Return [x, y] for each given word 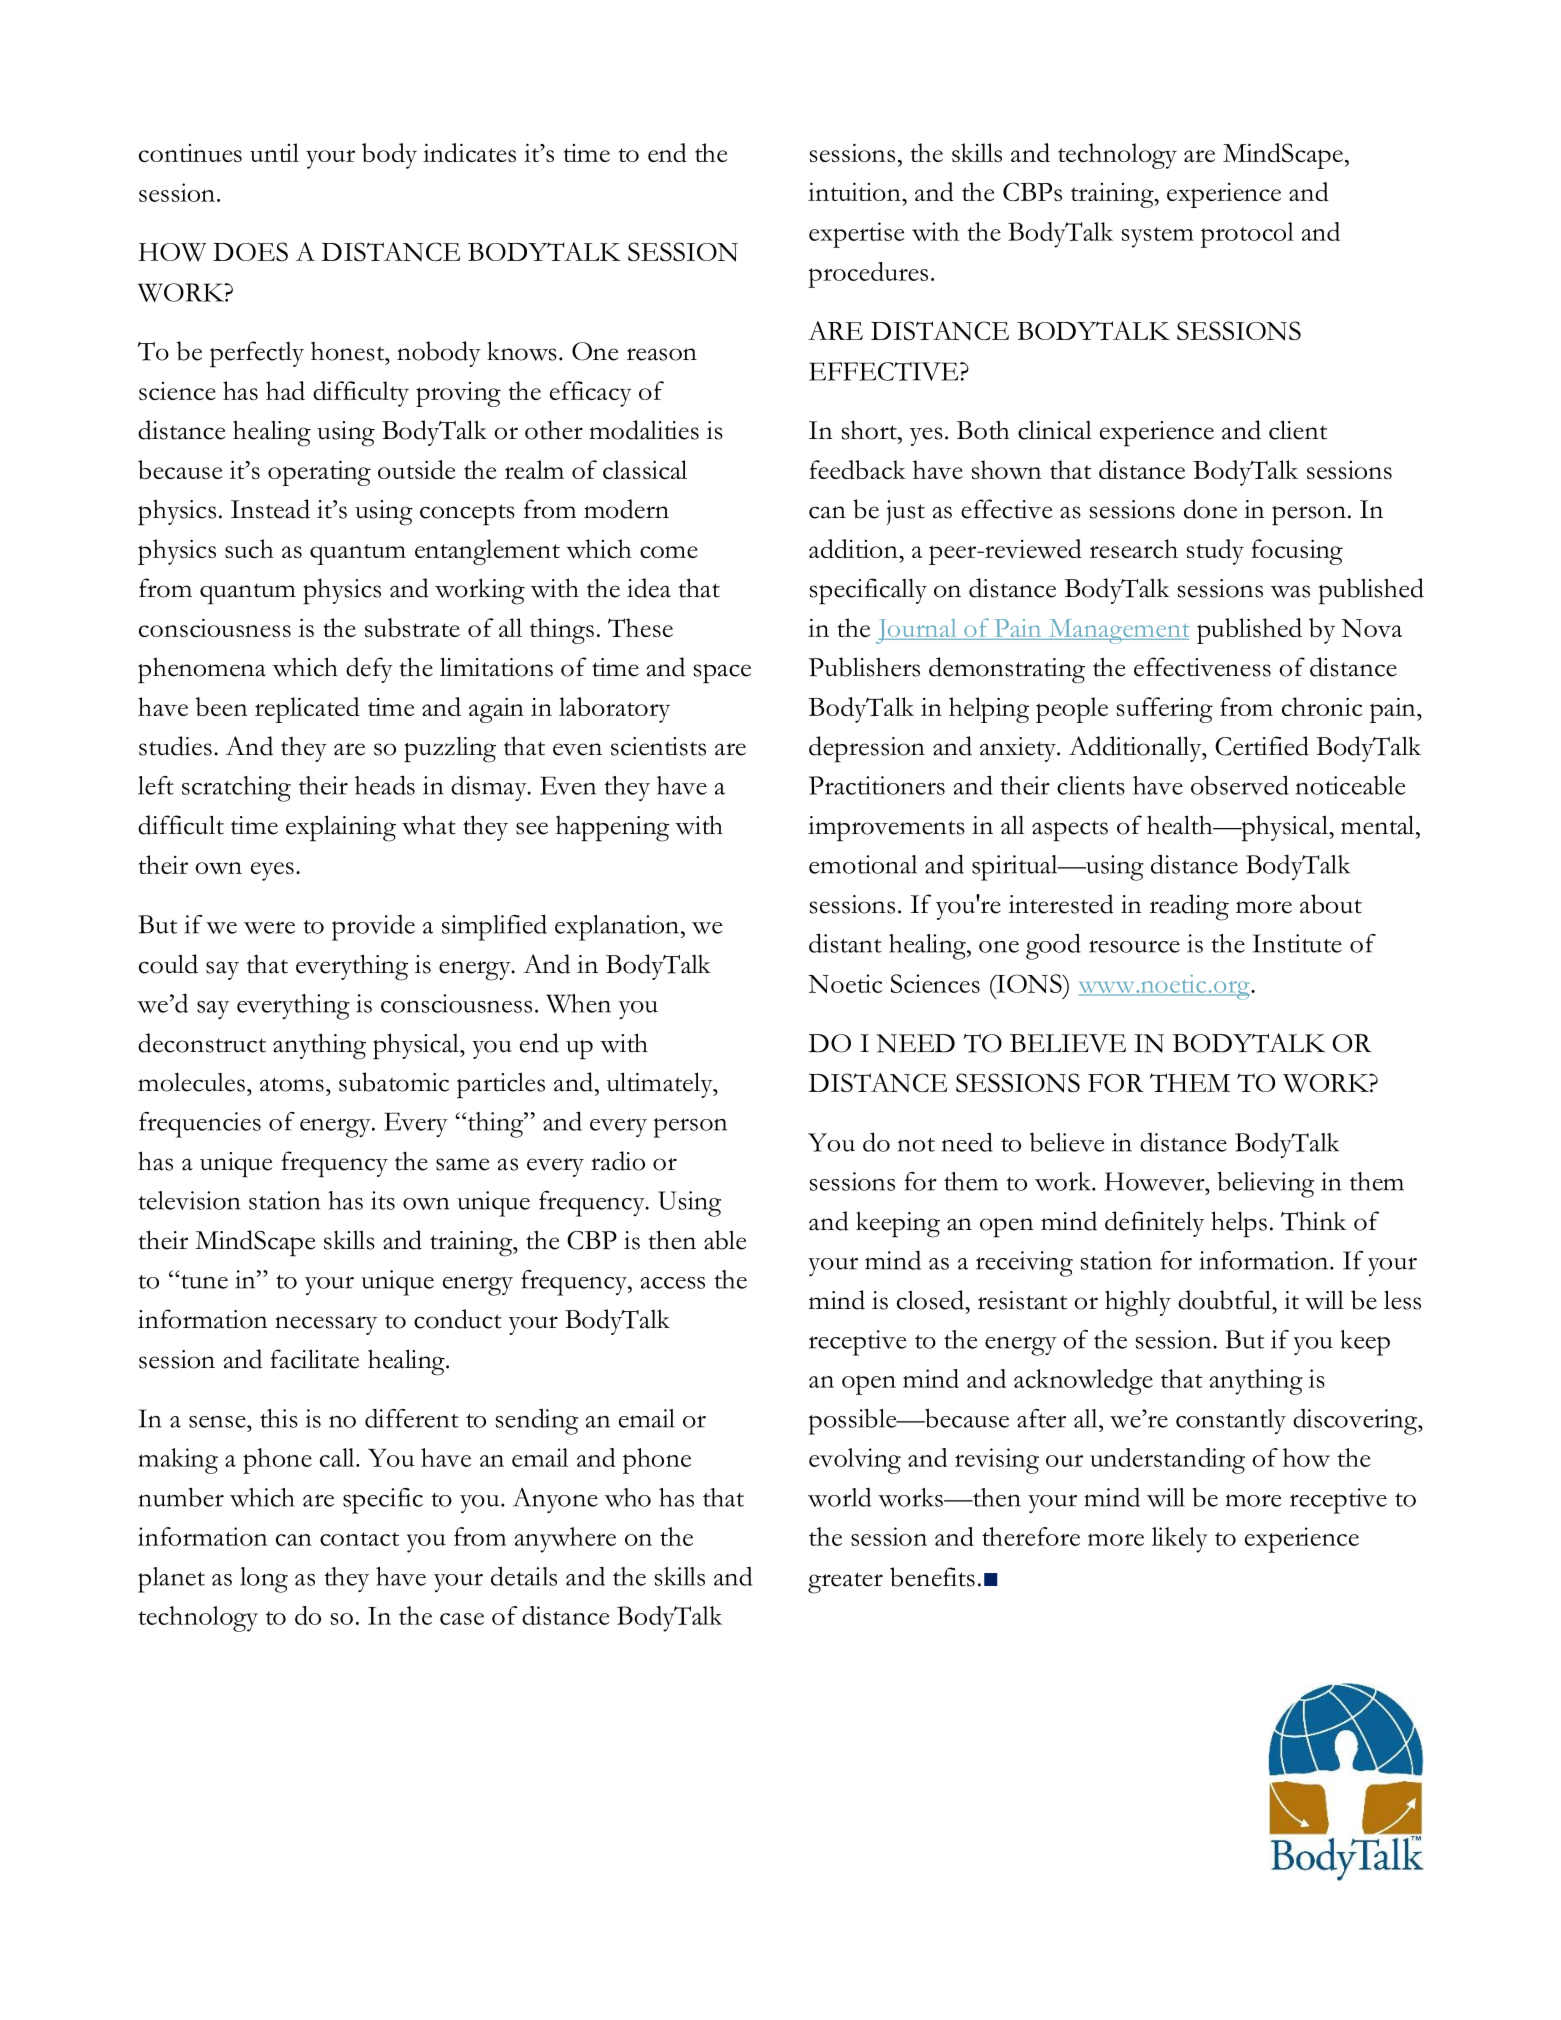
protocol [1247, 235]
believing [1265, 1184]
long [264, 1580]
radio [618, 1161]
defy [369, 670]
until [274, 152]
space [722, 674]
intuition [855, 191]
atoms [292, 1084]
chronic [1322, 706]
